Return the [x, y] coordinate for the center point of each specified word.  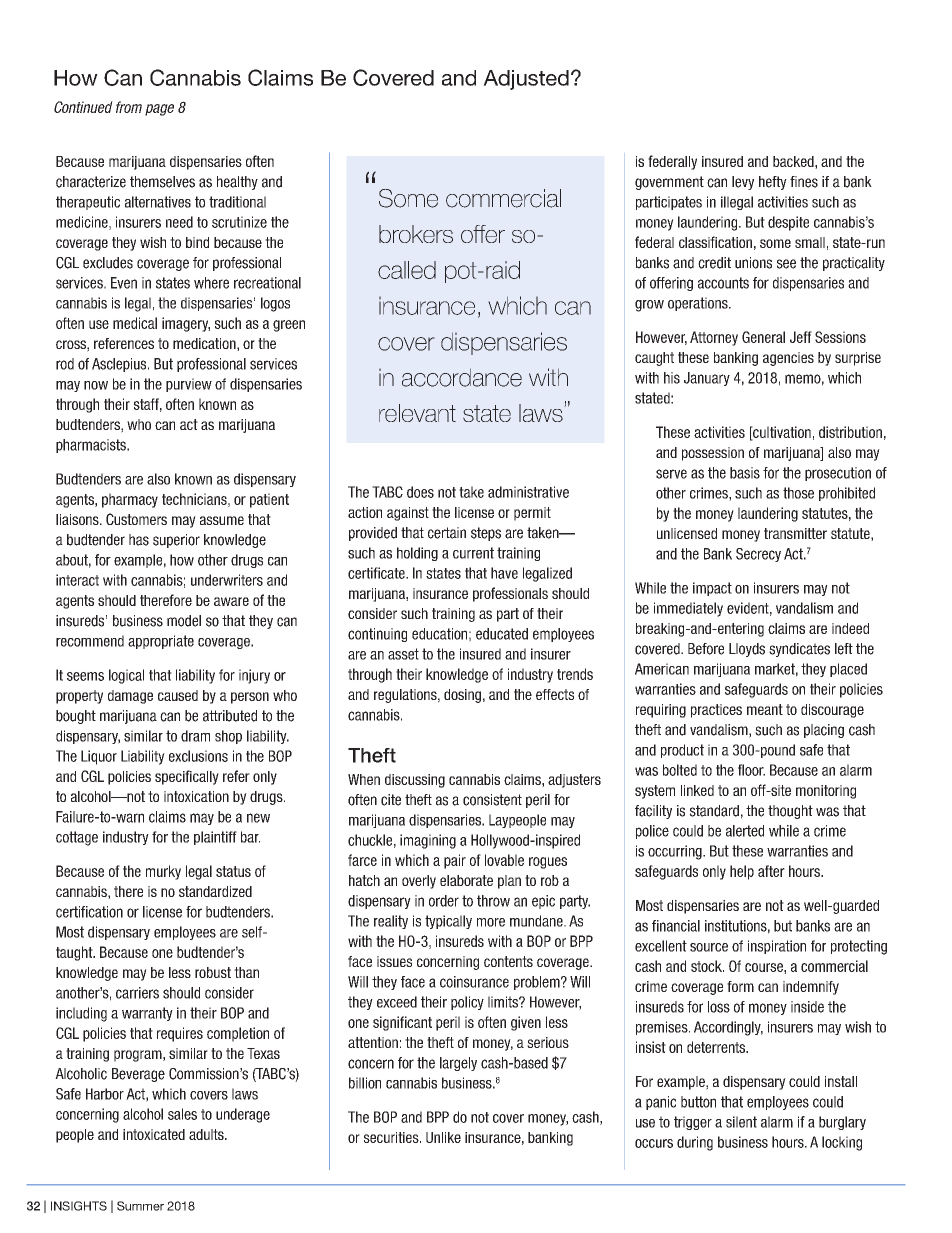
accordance [462, 377]
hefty [773, 183]
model [184, 621]
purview [189, 385]
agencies [788, 359]
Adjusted [526, 80]
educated [502, 634]
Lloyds [747, 650]
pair [455, 861]
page [159, 110]
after [771, 871]
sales [182, 1114]
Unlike [443, 1137]
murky [163, 872]
